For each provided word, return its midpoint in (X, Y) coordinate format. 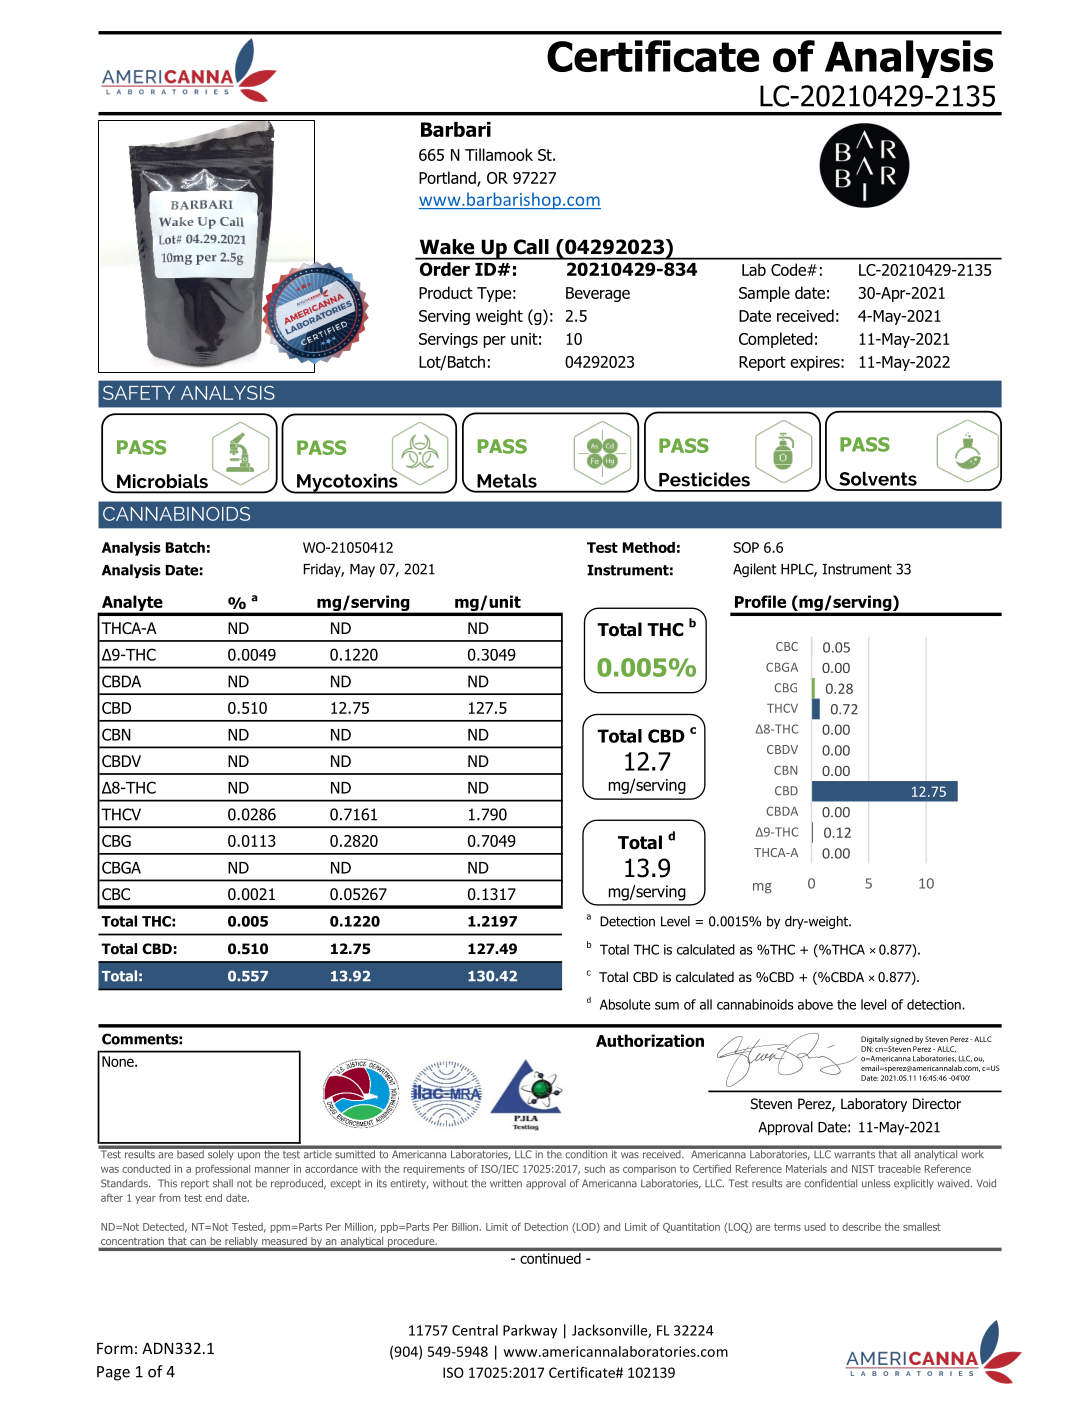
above (815, 1004)
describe (861, 1227)
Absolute (625, 1004)
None (119, 1061)
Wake (447, 246)
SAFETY (139, 393)
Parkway (530, 1331)
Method (649, 547)
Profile (760, 601)
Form (115, 1348)
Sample (764, 294)
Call (531, 246)
